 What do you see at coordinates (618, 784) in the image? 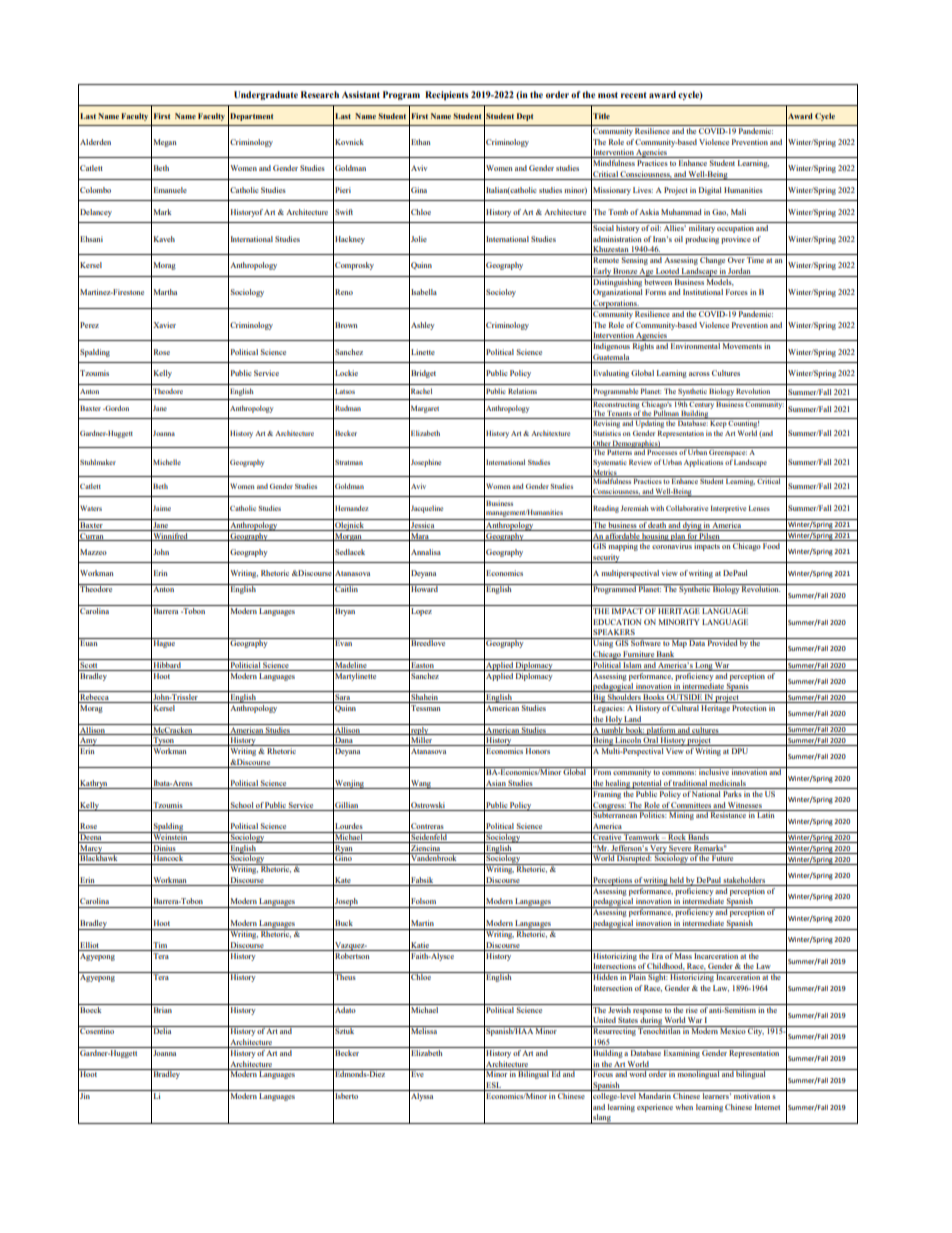
I see `healing` at bounding box center [618, 784].
